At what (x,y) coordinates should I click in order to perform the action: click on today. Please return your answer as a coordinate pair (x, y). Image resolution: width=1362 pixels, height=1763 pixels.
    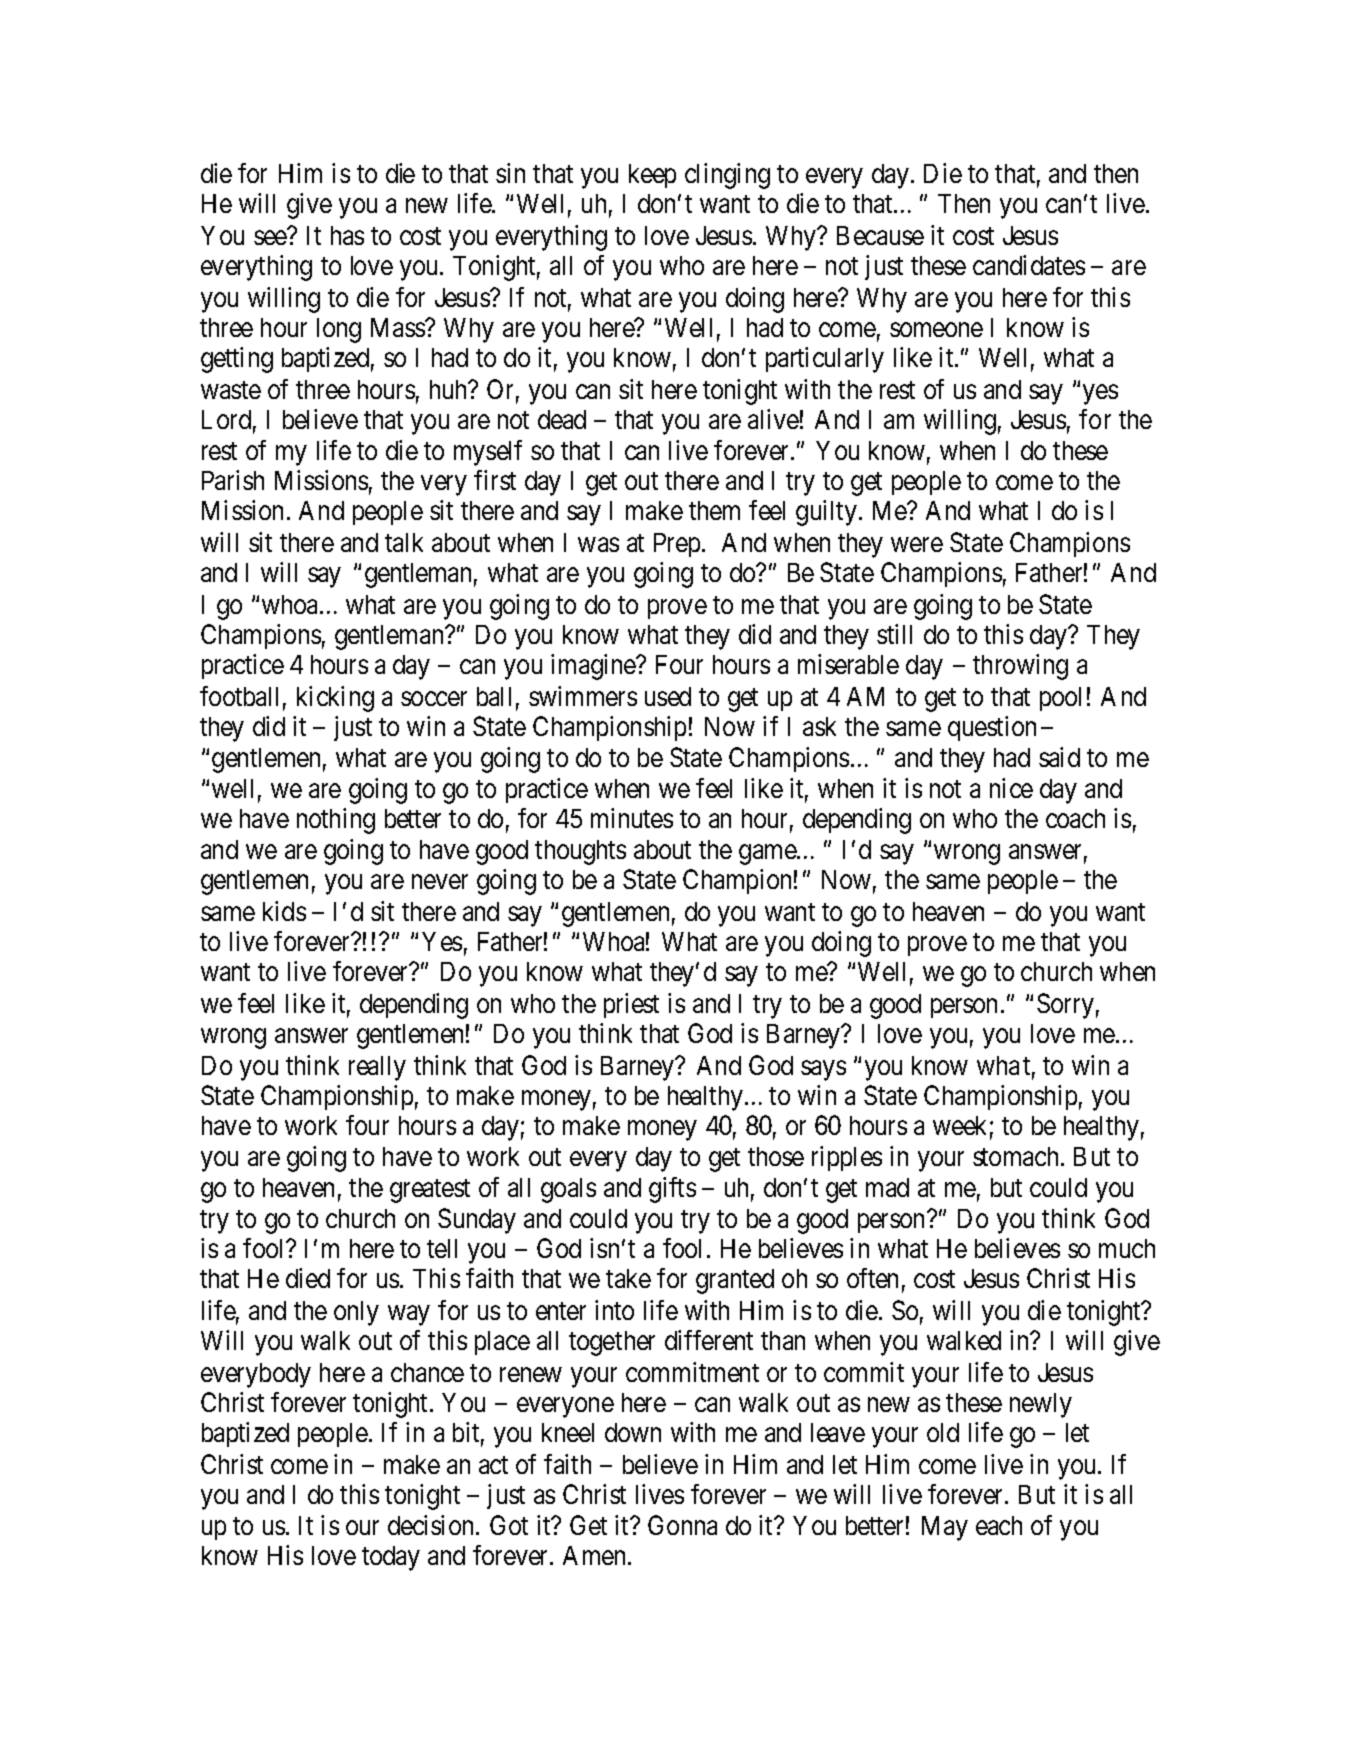
    Looking at the image, I should click on (391, 1558).
